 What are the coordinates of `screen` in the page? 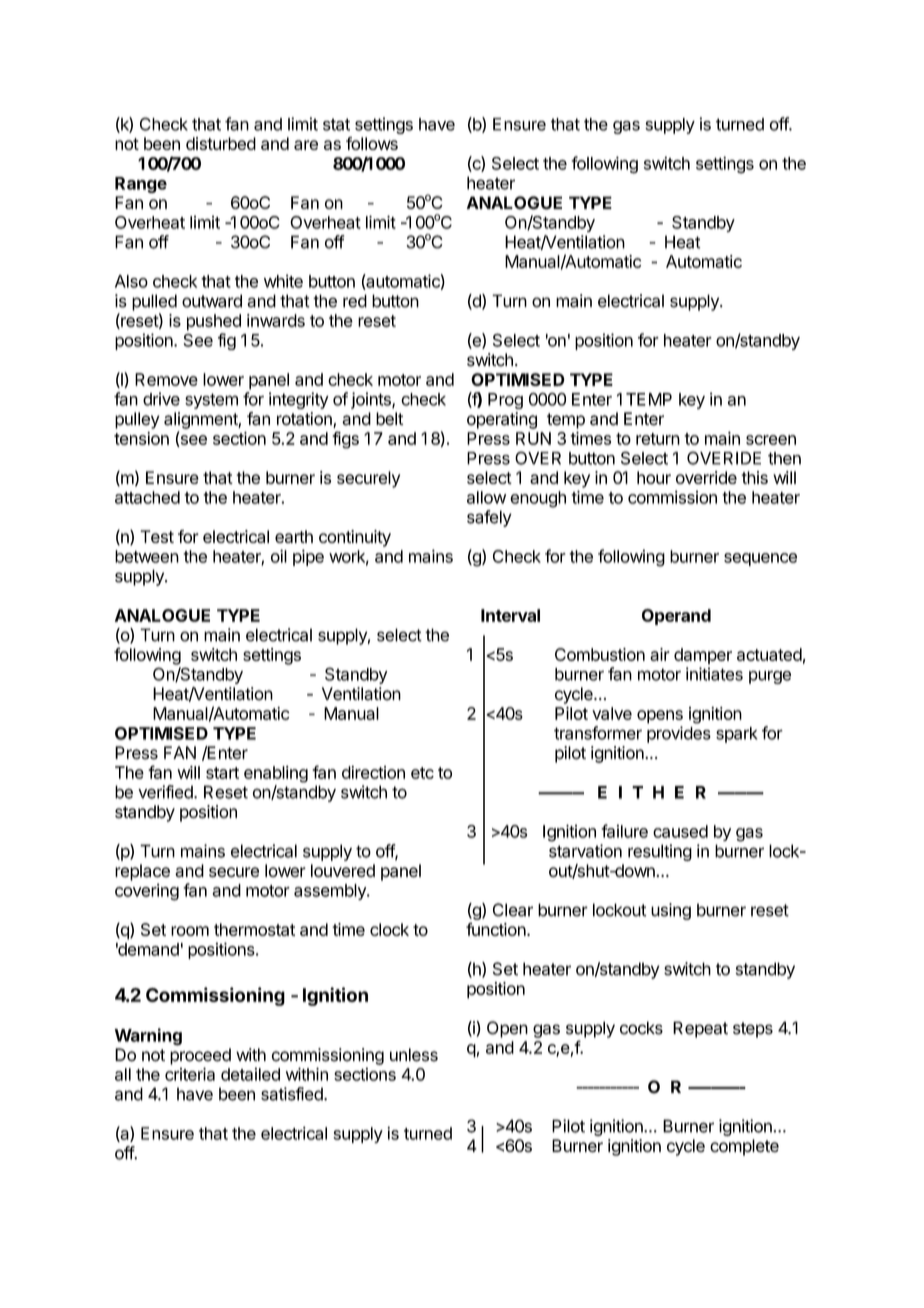 It's located at (771, 440).
